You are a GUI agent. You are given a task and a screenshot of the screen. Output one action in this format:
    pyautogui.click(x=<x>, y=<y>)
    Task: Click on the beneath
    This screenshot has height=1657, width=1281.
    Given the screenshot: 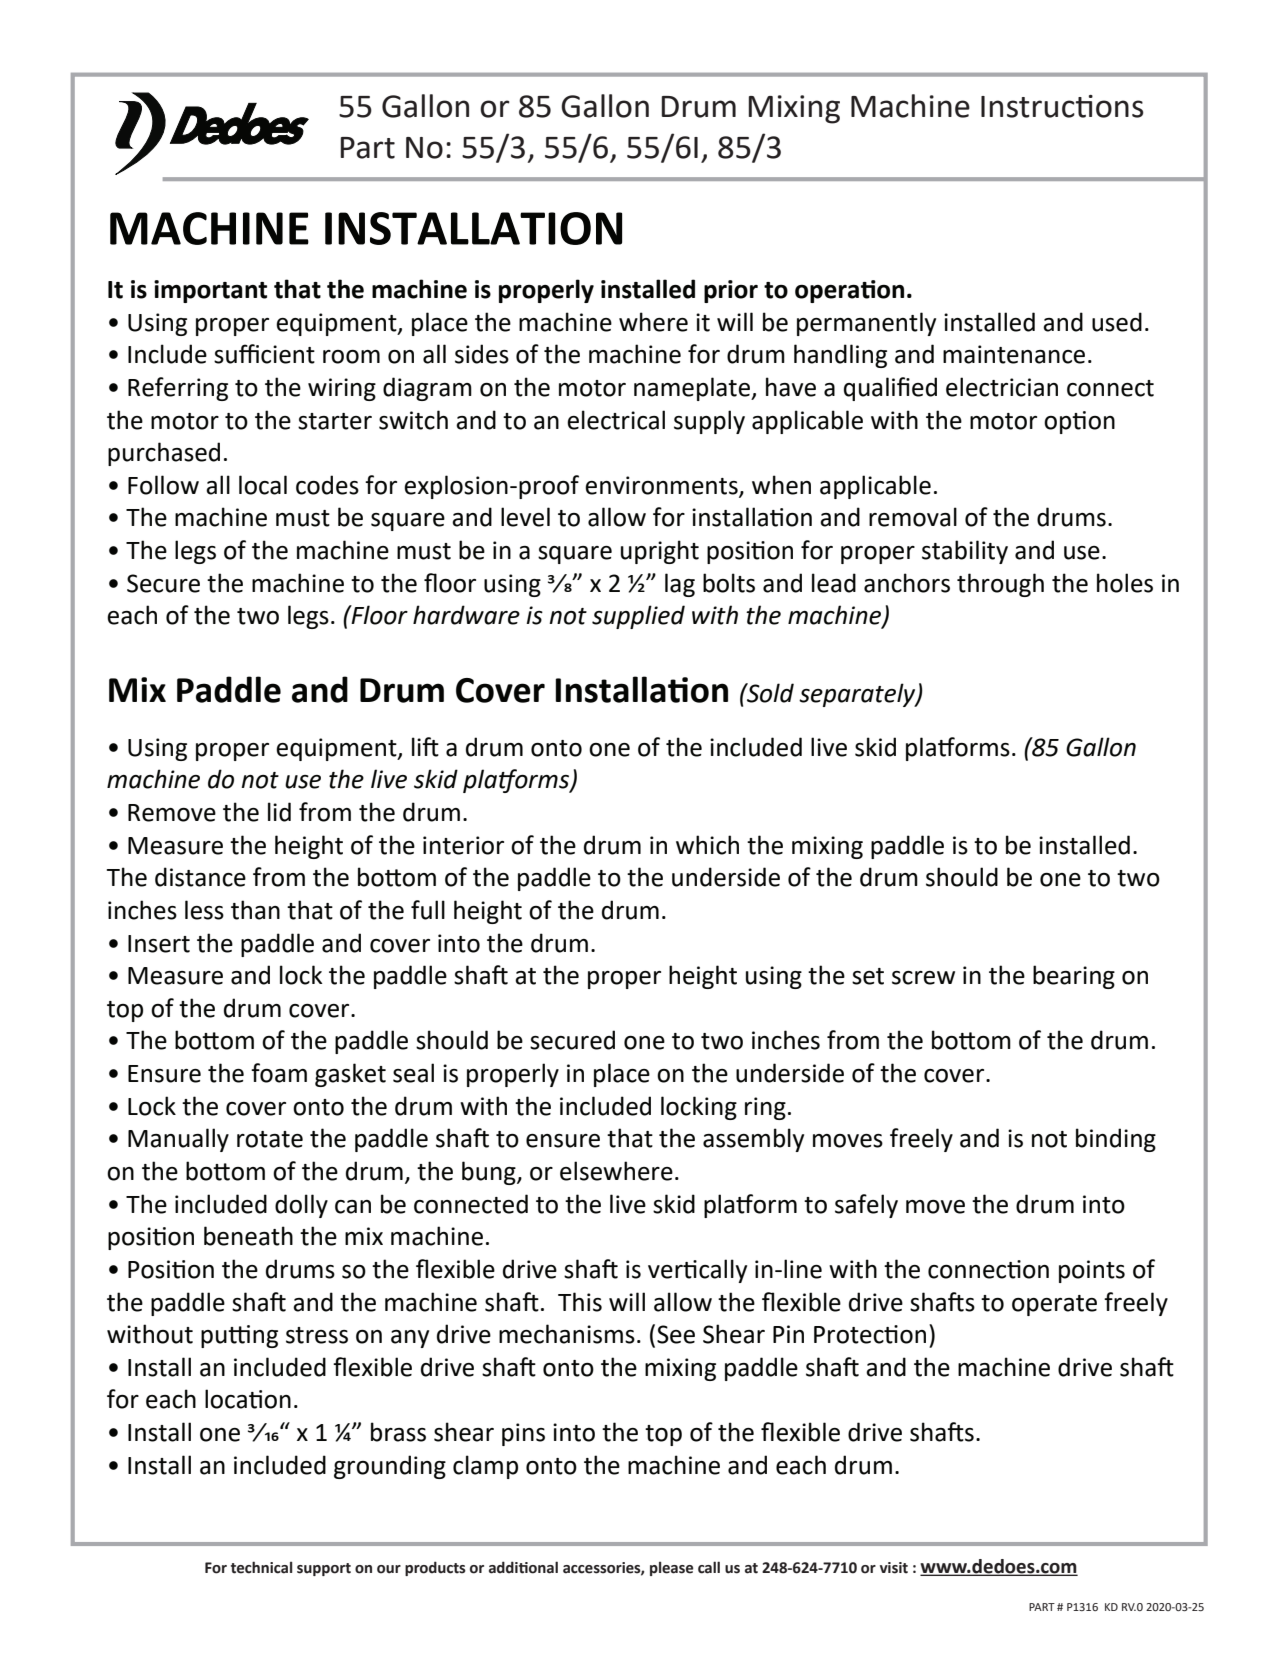 What is the action you would take?
    pyautogui.click(x=248, y=1236)
